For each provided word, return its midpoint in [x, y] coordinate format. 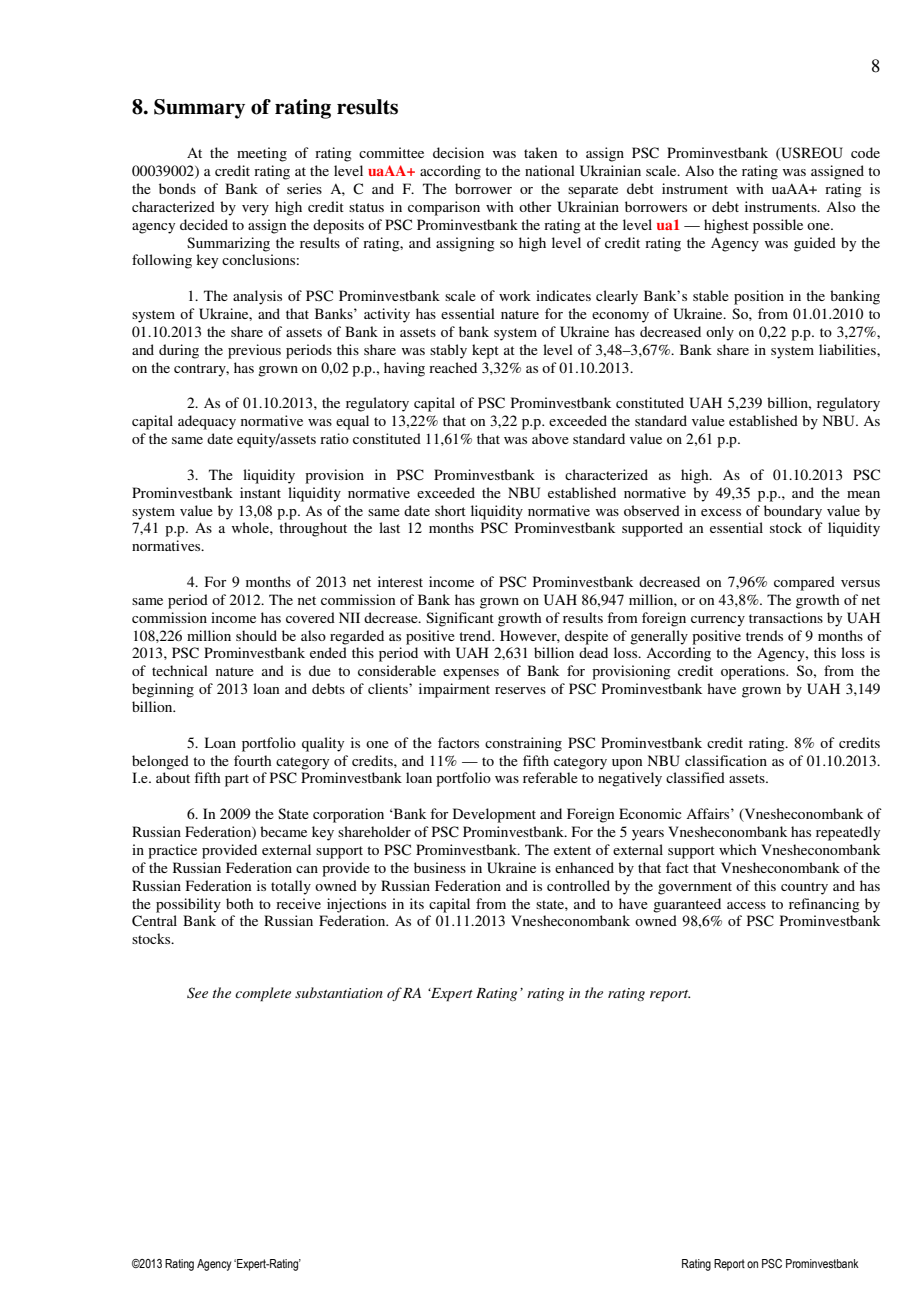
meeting [262, 154]
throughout [313, 529]
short [450, 510]
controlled [578, 885]
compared [804, 583]
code [865, 152]
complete [263, 994]
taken [540, 152]
